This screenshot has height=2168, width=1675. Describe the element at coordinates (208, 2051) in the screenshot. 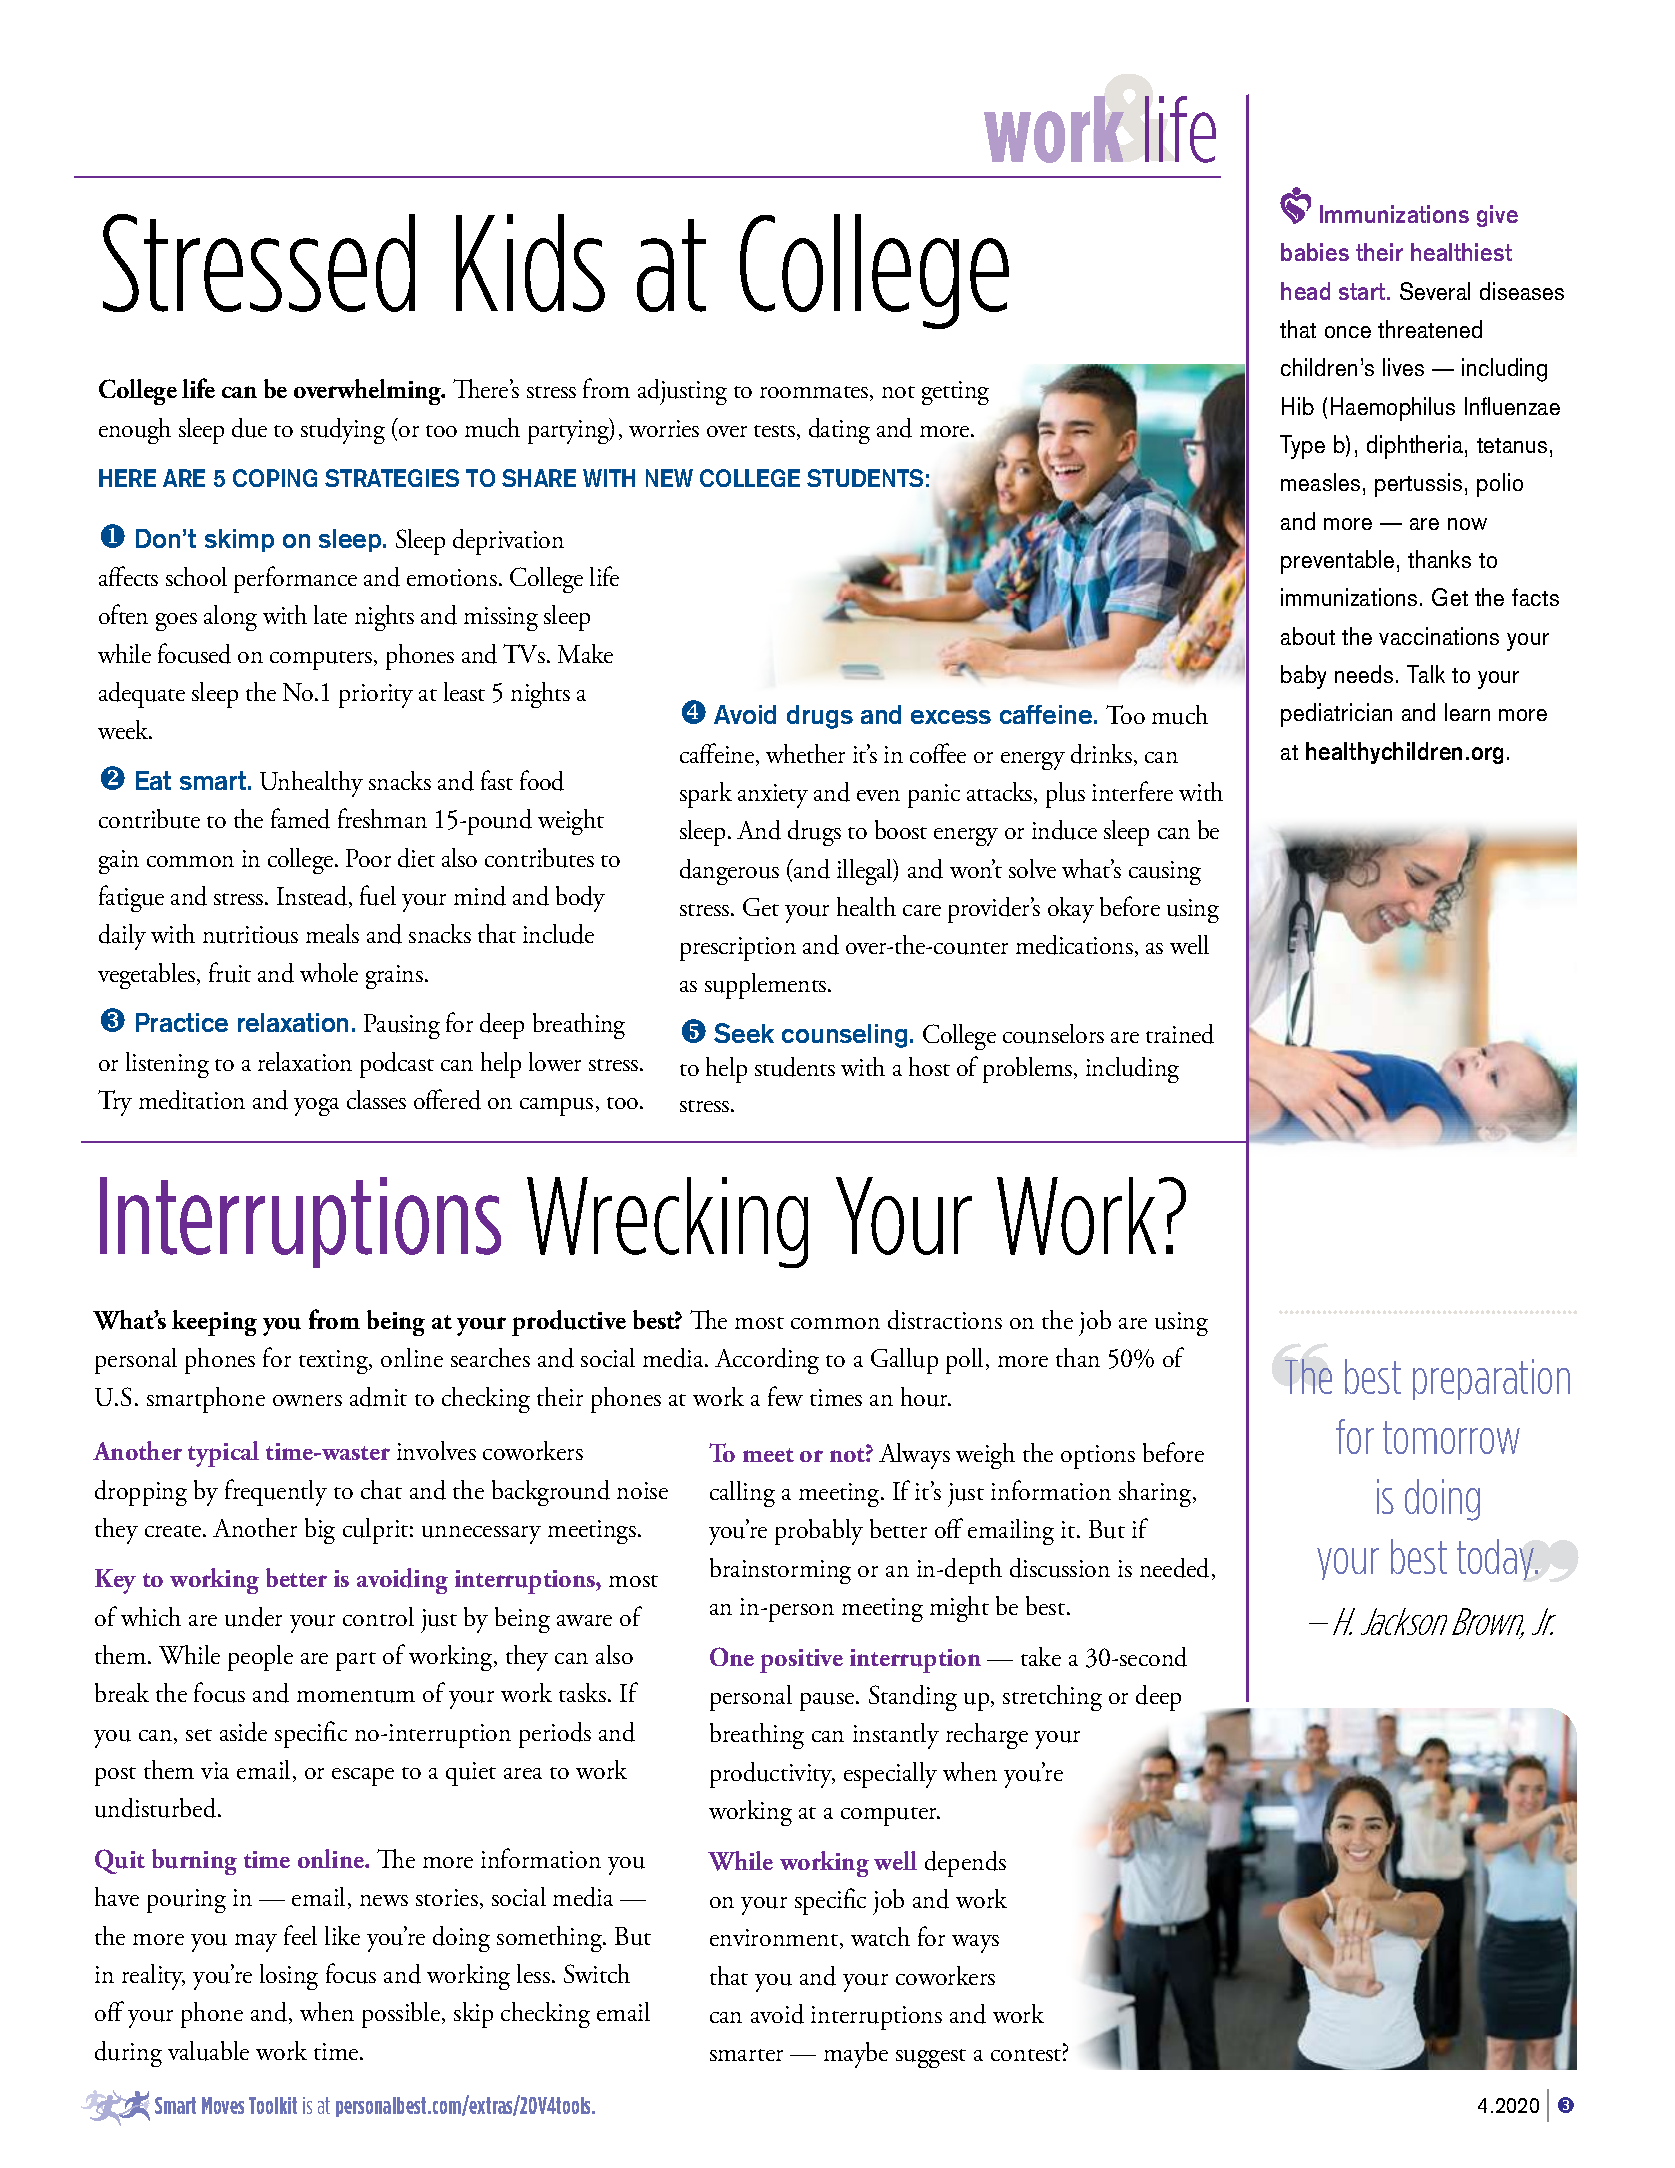

I see `valuable` at that location.
